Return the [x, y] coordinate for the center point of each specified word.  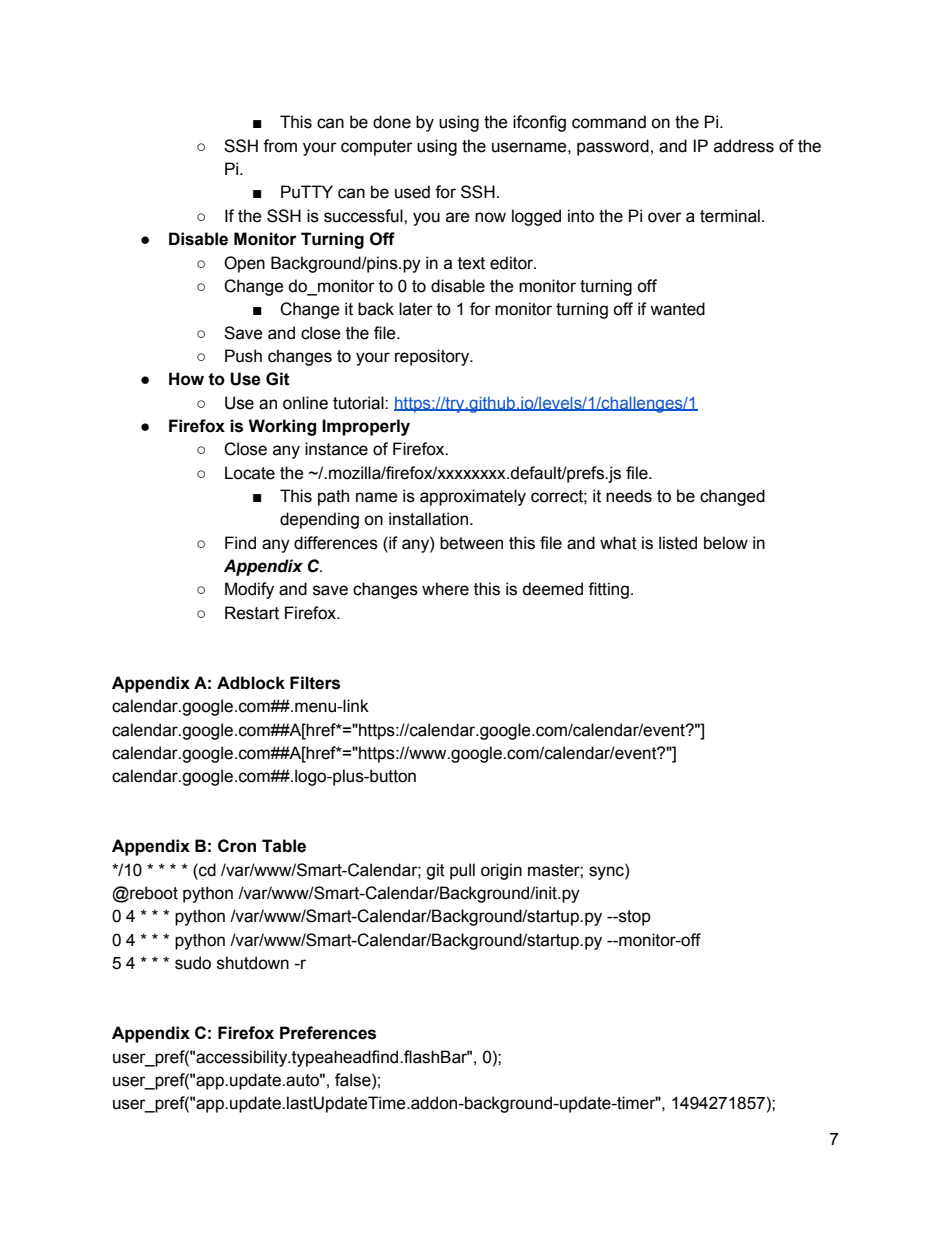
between [471, 543]
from [280, 146]
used [412, 192]
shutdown [253, 963]
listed [678, 543]
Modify [249, 590]
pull [462, 871]
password [613, 147]
